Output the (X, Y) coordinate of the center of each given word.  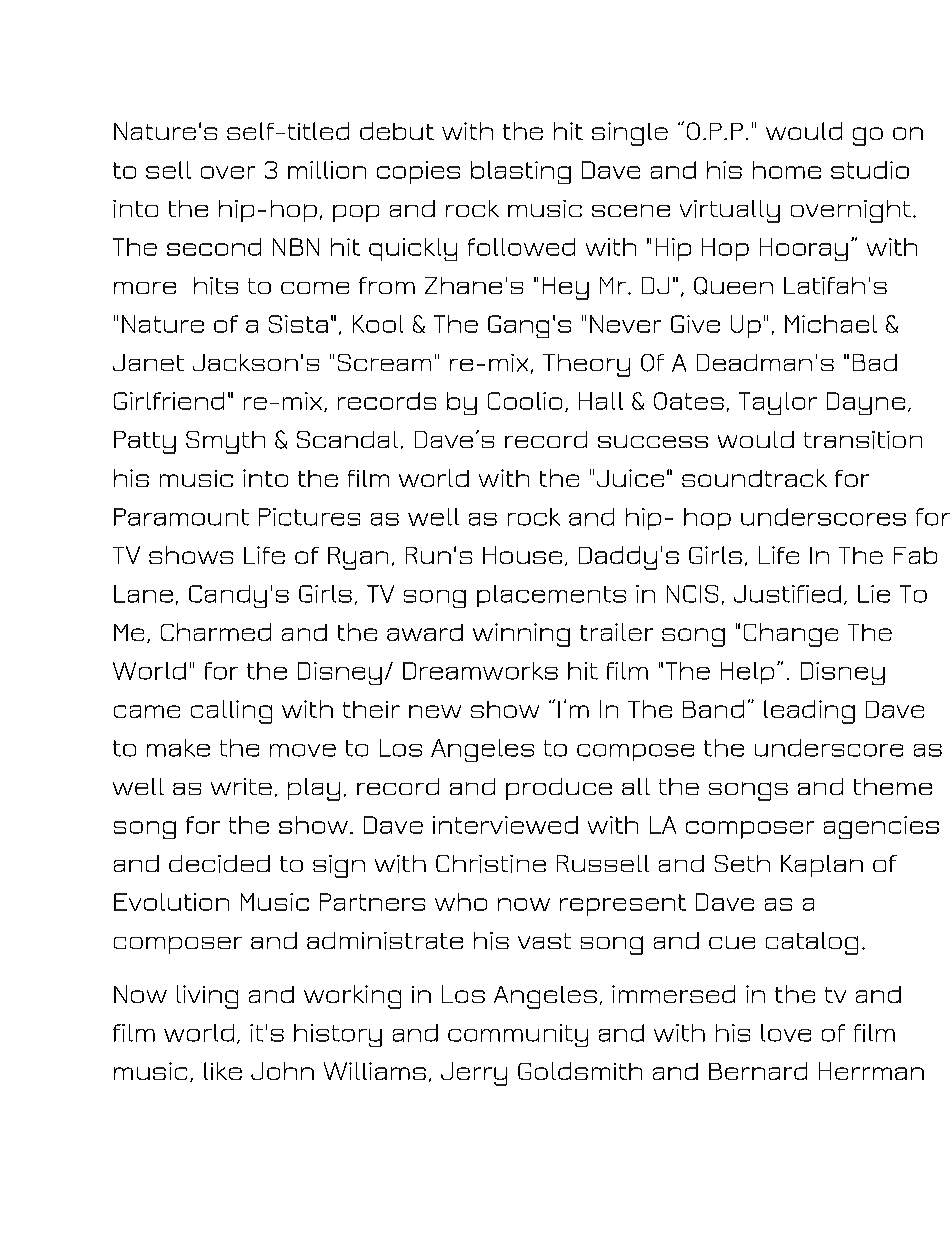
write (241, 786)
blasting (521, 172)
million (327, 170)
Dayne (866, 403)
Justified (787, 594)
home (787, 170)
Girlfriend (169, 401)
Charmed (216, 632)
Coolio (525, 401)
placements (551, 596)
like (223, 1071)
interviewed (505, 825)
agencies (881, 827)
